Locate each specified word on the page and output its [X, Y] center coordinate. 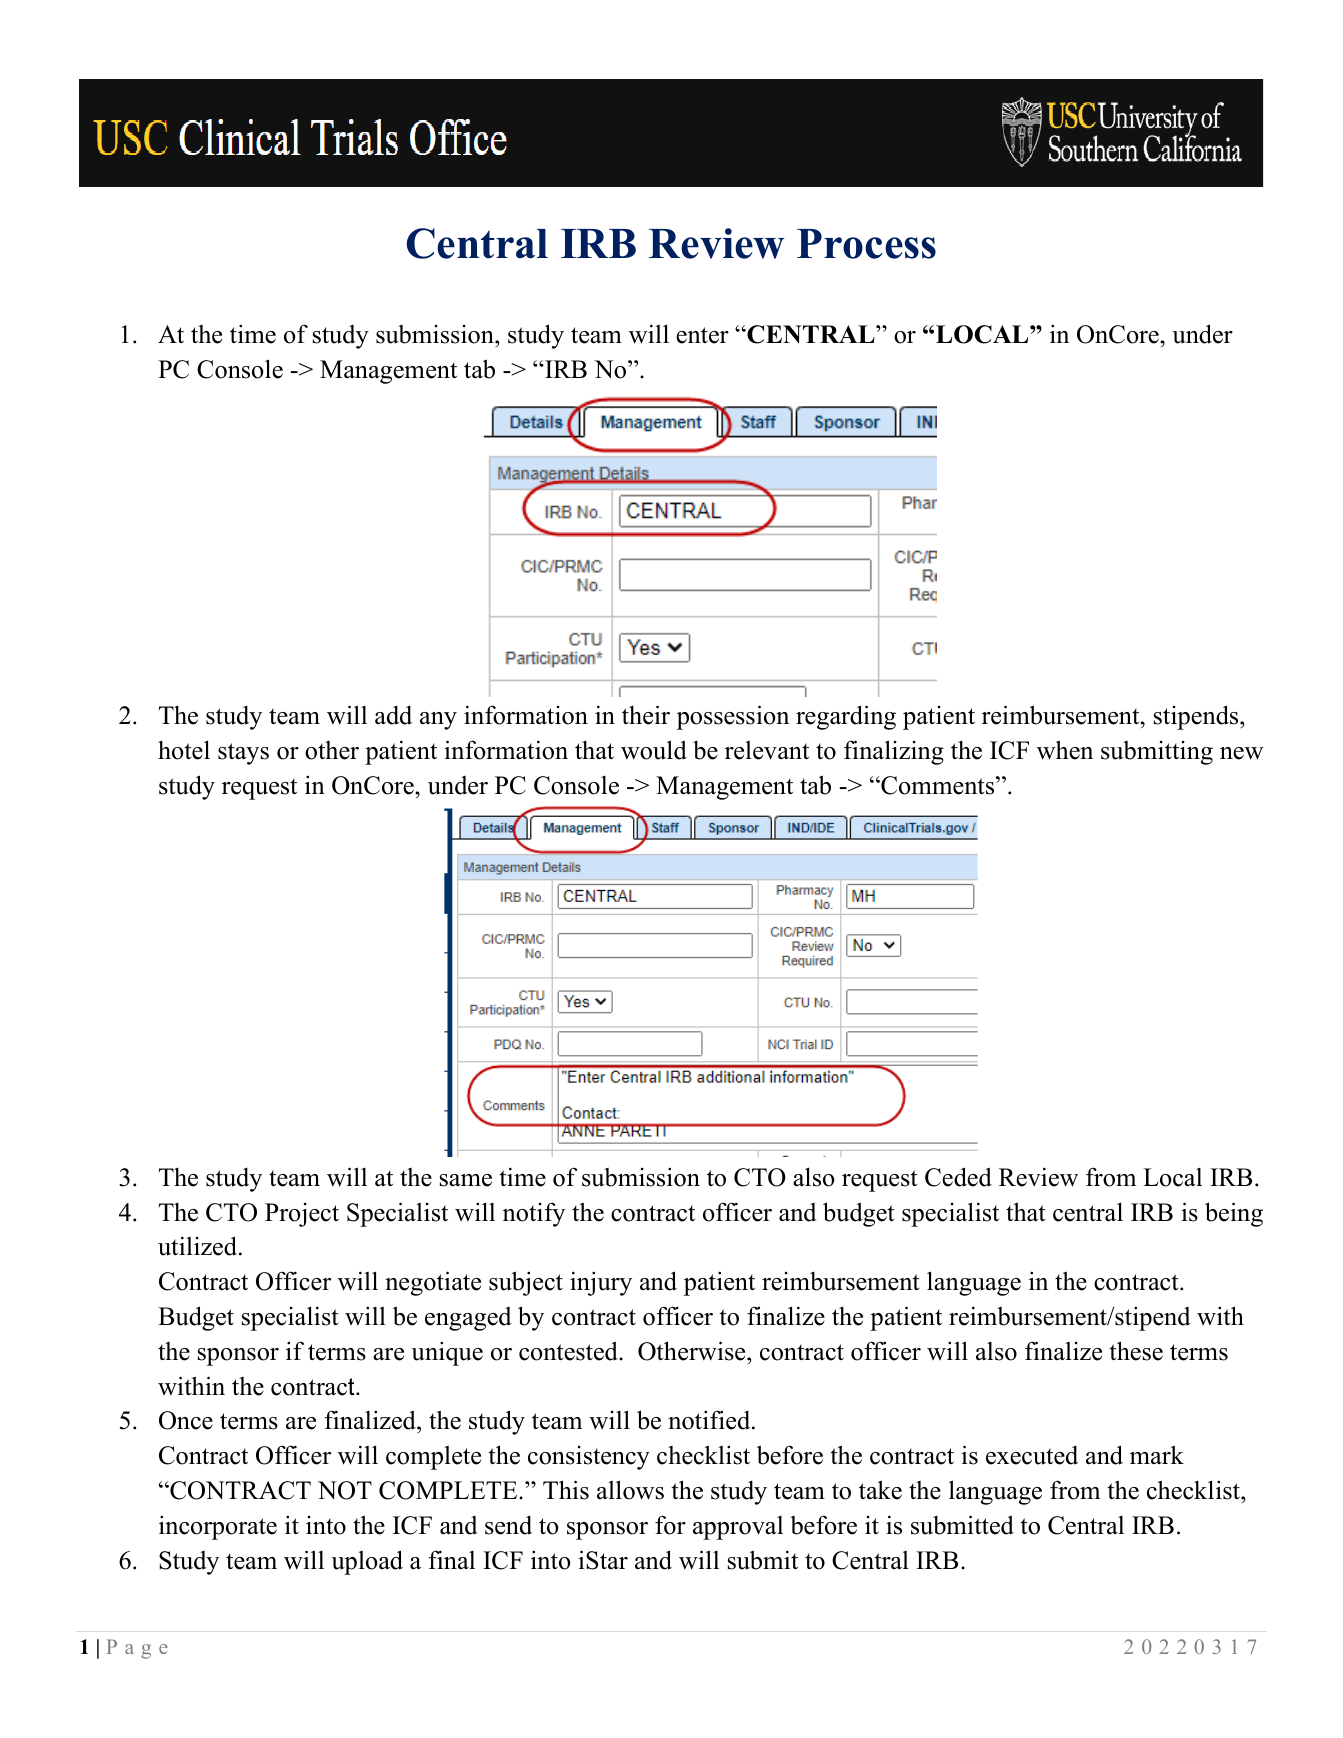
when [1065, 750]
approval [738, 1528]
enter [702, 335]
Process [866, 244]
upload [367, 1562]
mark [1157, 1454]
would [654, 750]
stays [243, 754]
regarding [846, 717]
